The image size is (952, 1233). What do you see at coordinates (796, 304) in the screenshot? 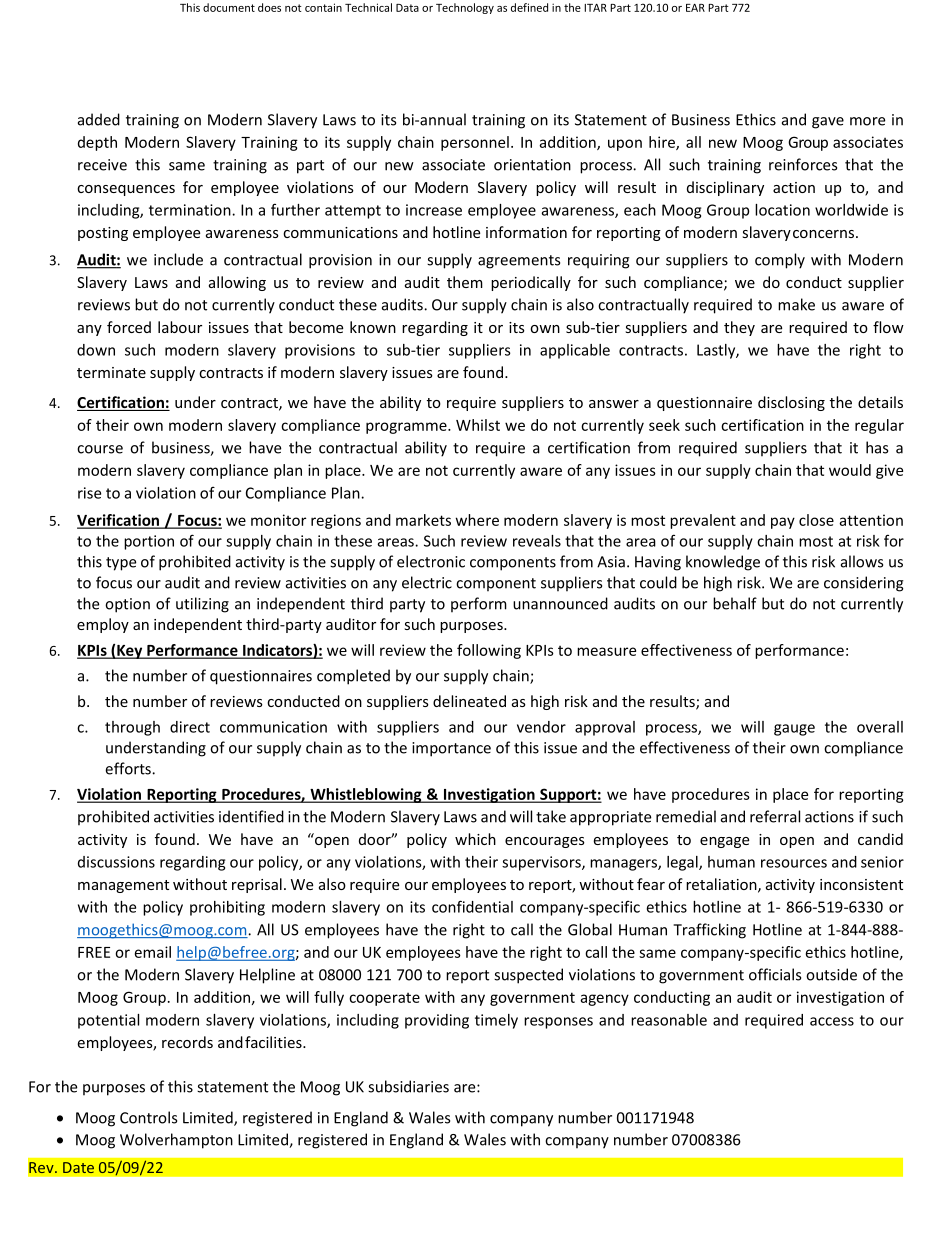
I see `make` at bounding box center [796, 304].
